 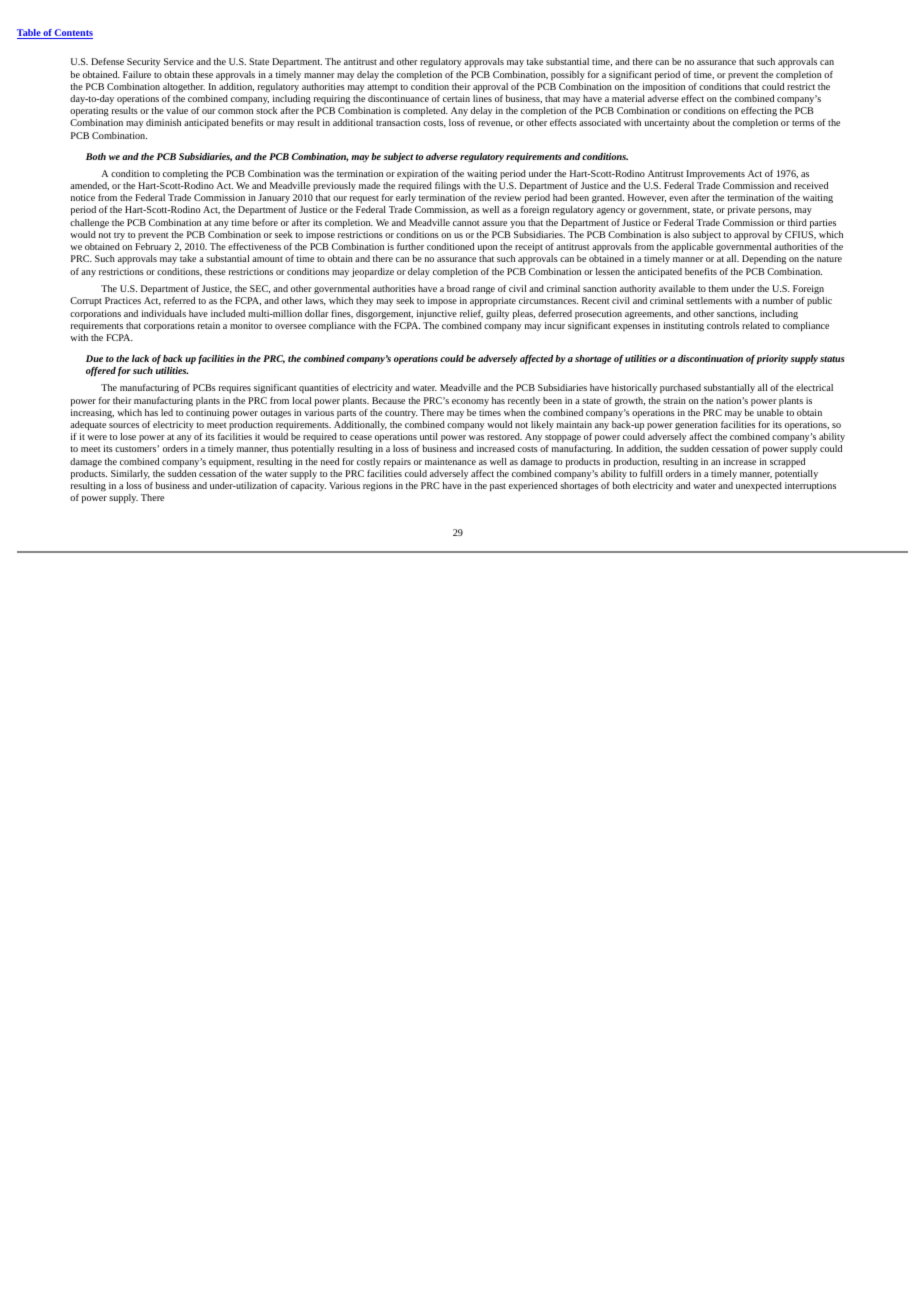 What do you see at coordinates (107, 61) in the screenshot?
I see `Defense` at bounding box center [107, 61].
